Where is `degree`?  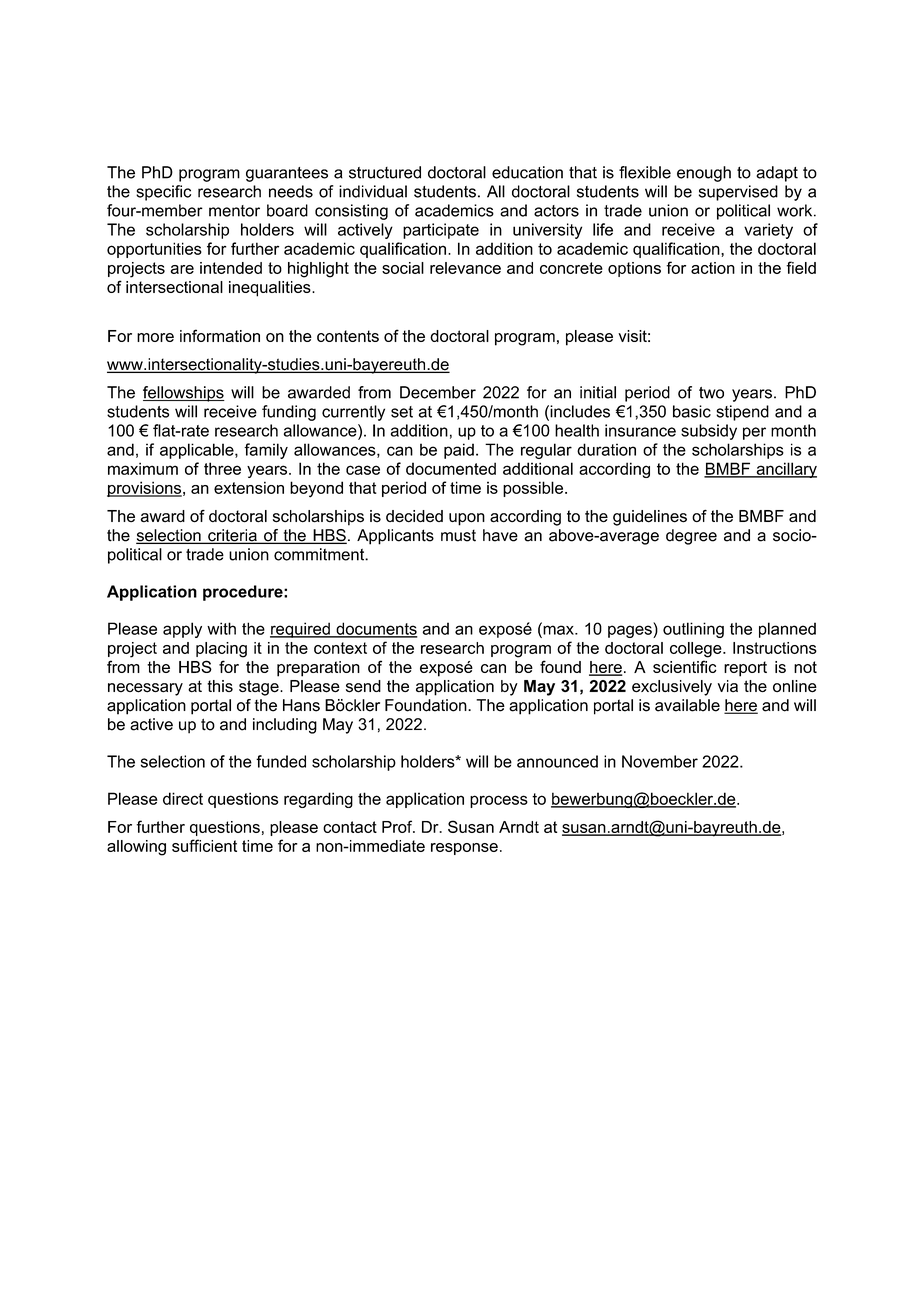 degree is located at coordinates (691, 537).
